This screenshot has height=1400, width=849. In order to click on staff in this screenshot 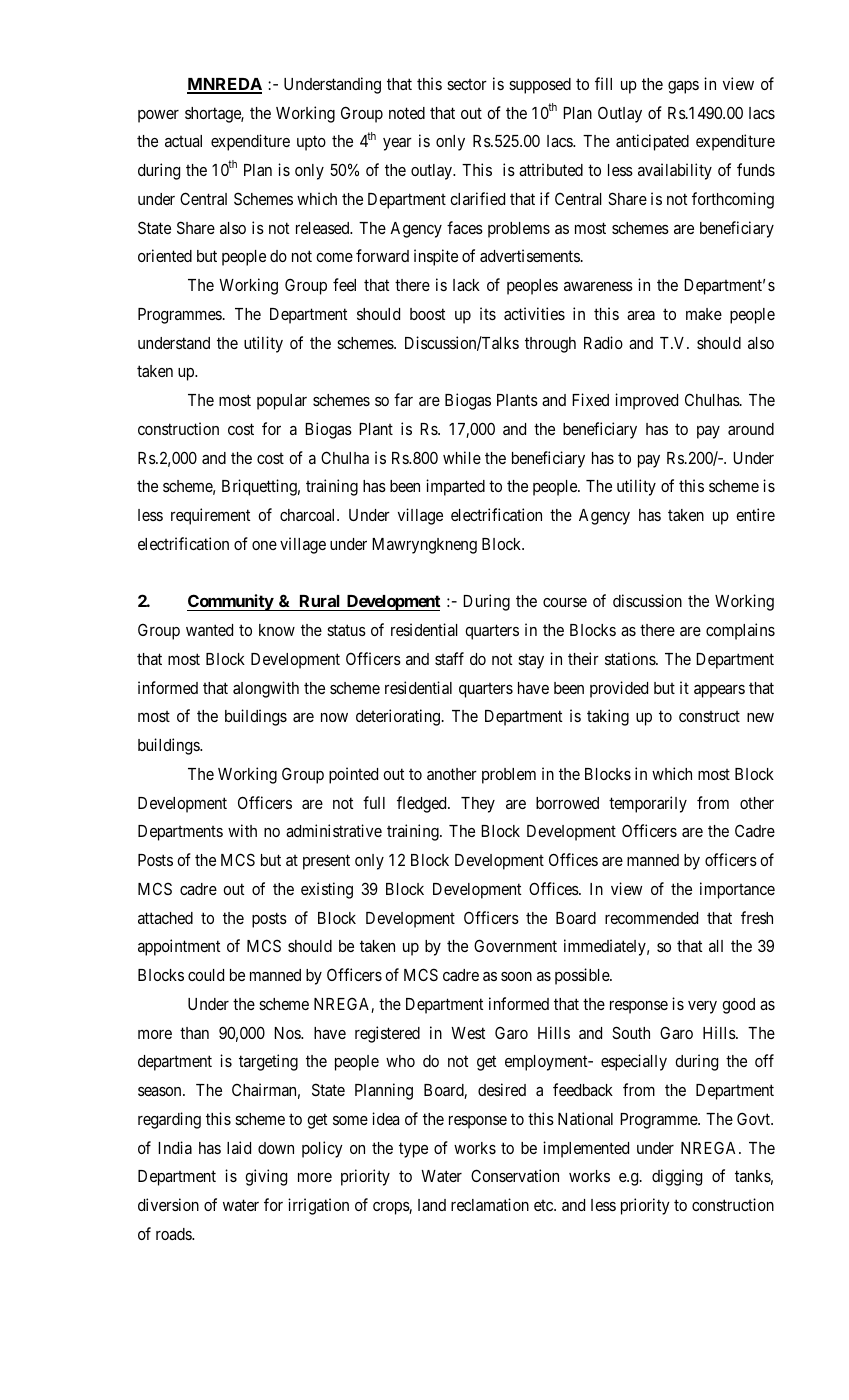, I will do `click(449, 658)`.
